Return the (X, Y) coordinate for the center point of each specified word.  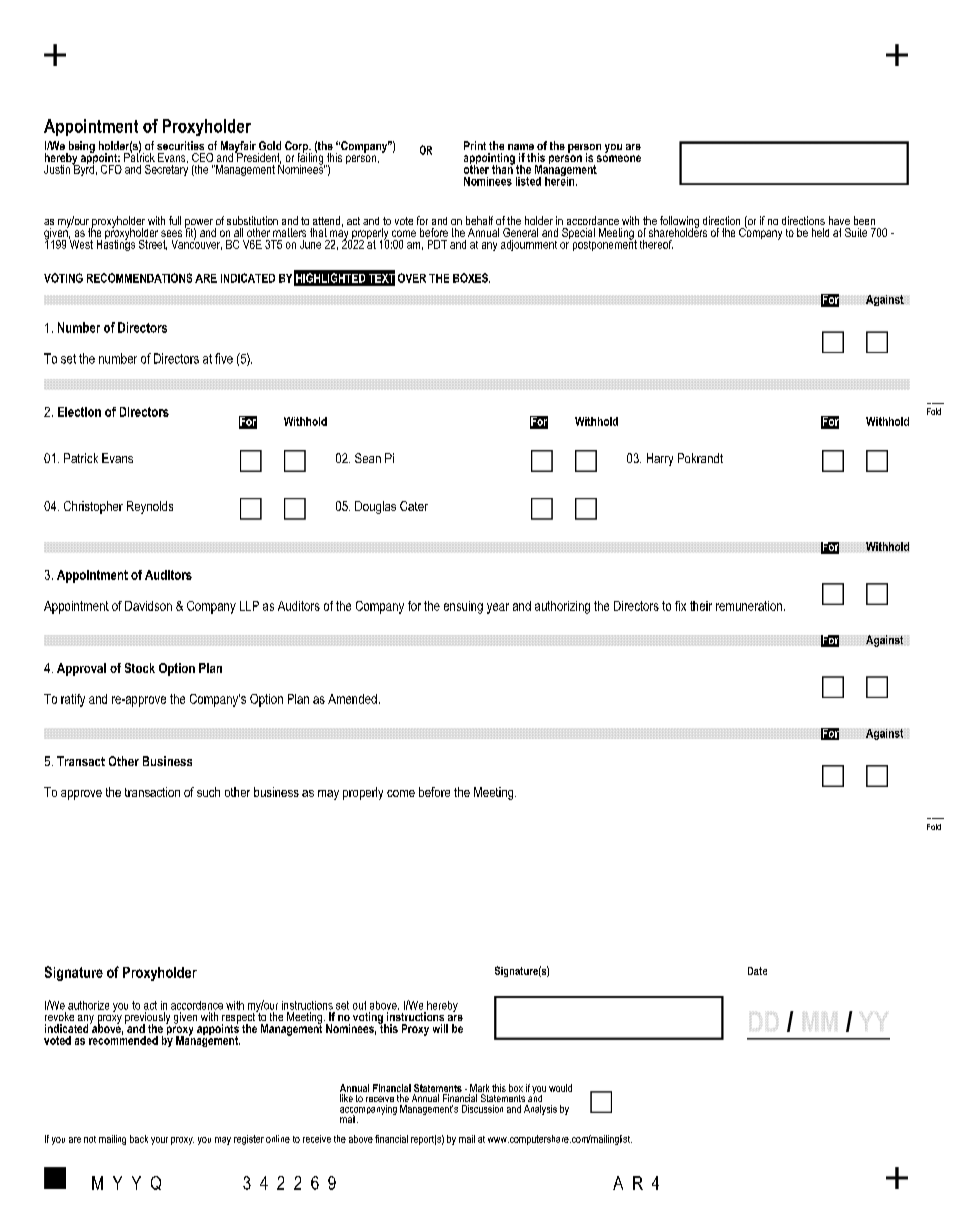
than (503, 168)
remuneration (750, 606)
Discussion (482, 1109)
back (139, 1139)
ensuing (463, 607)
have (839, 220)
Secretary (166, 169)
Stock (140, 668)
